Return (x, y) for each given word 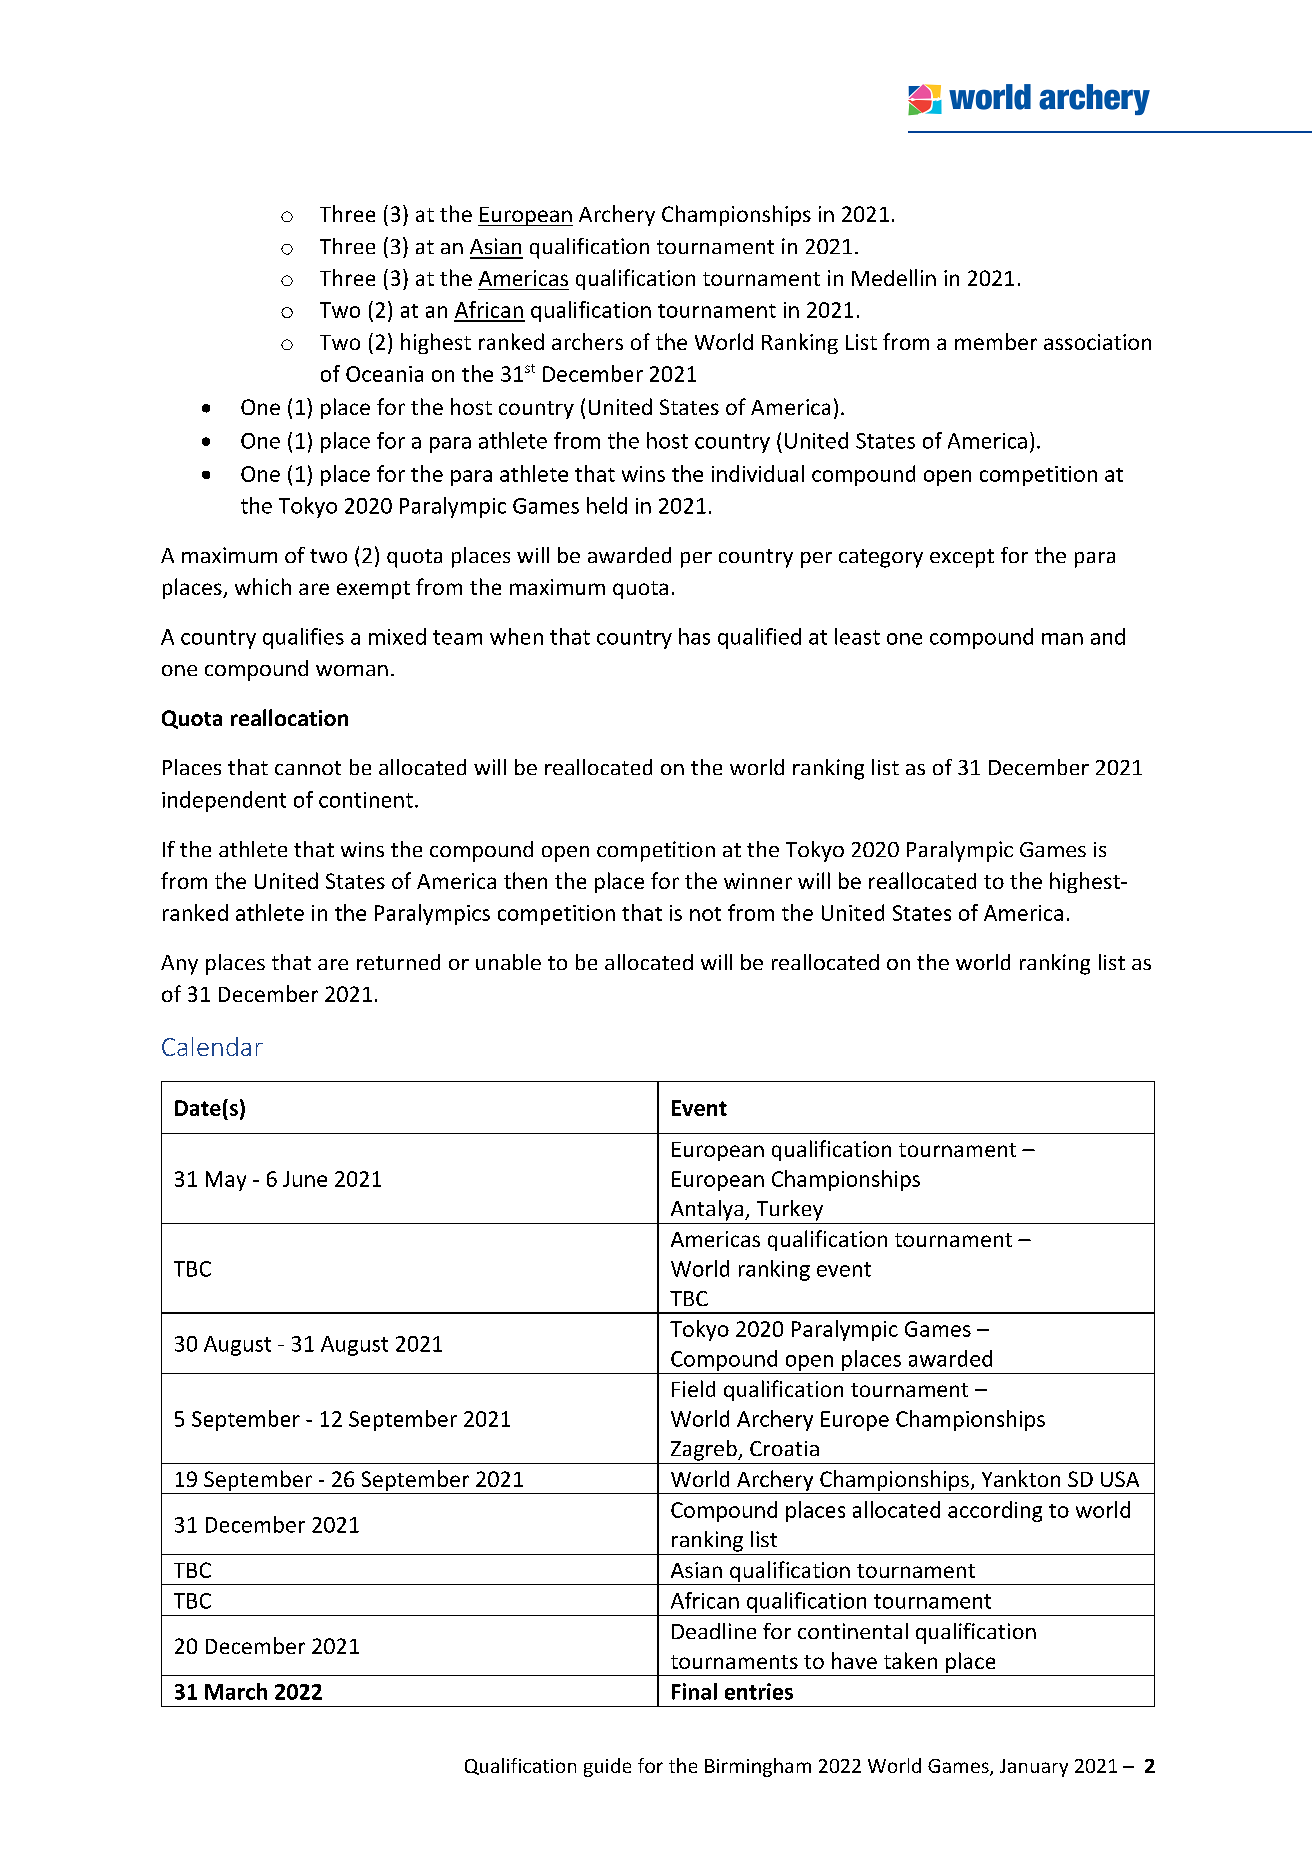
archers (587, 341)
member (996, 341)
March (236, 1691)
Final (694, 1691)
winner (758, 881)
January (1034, 1768)
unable (508, 962)
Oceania (384, 374)
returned (398, 962)
